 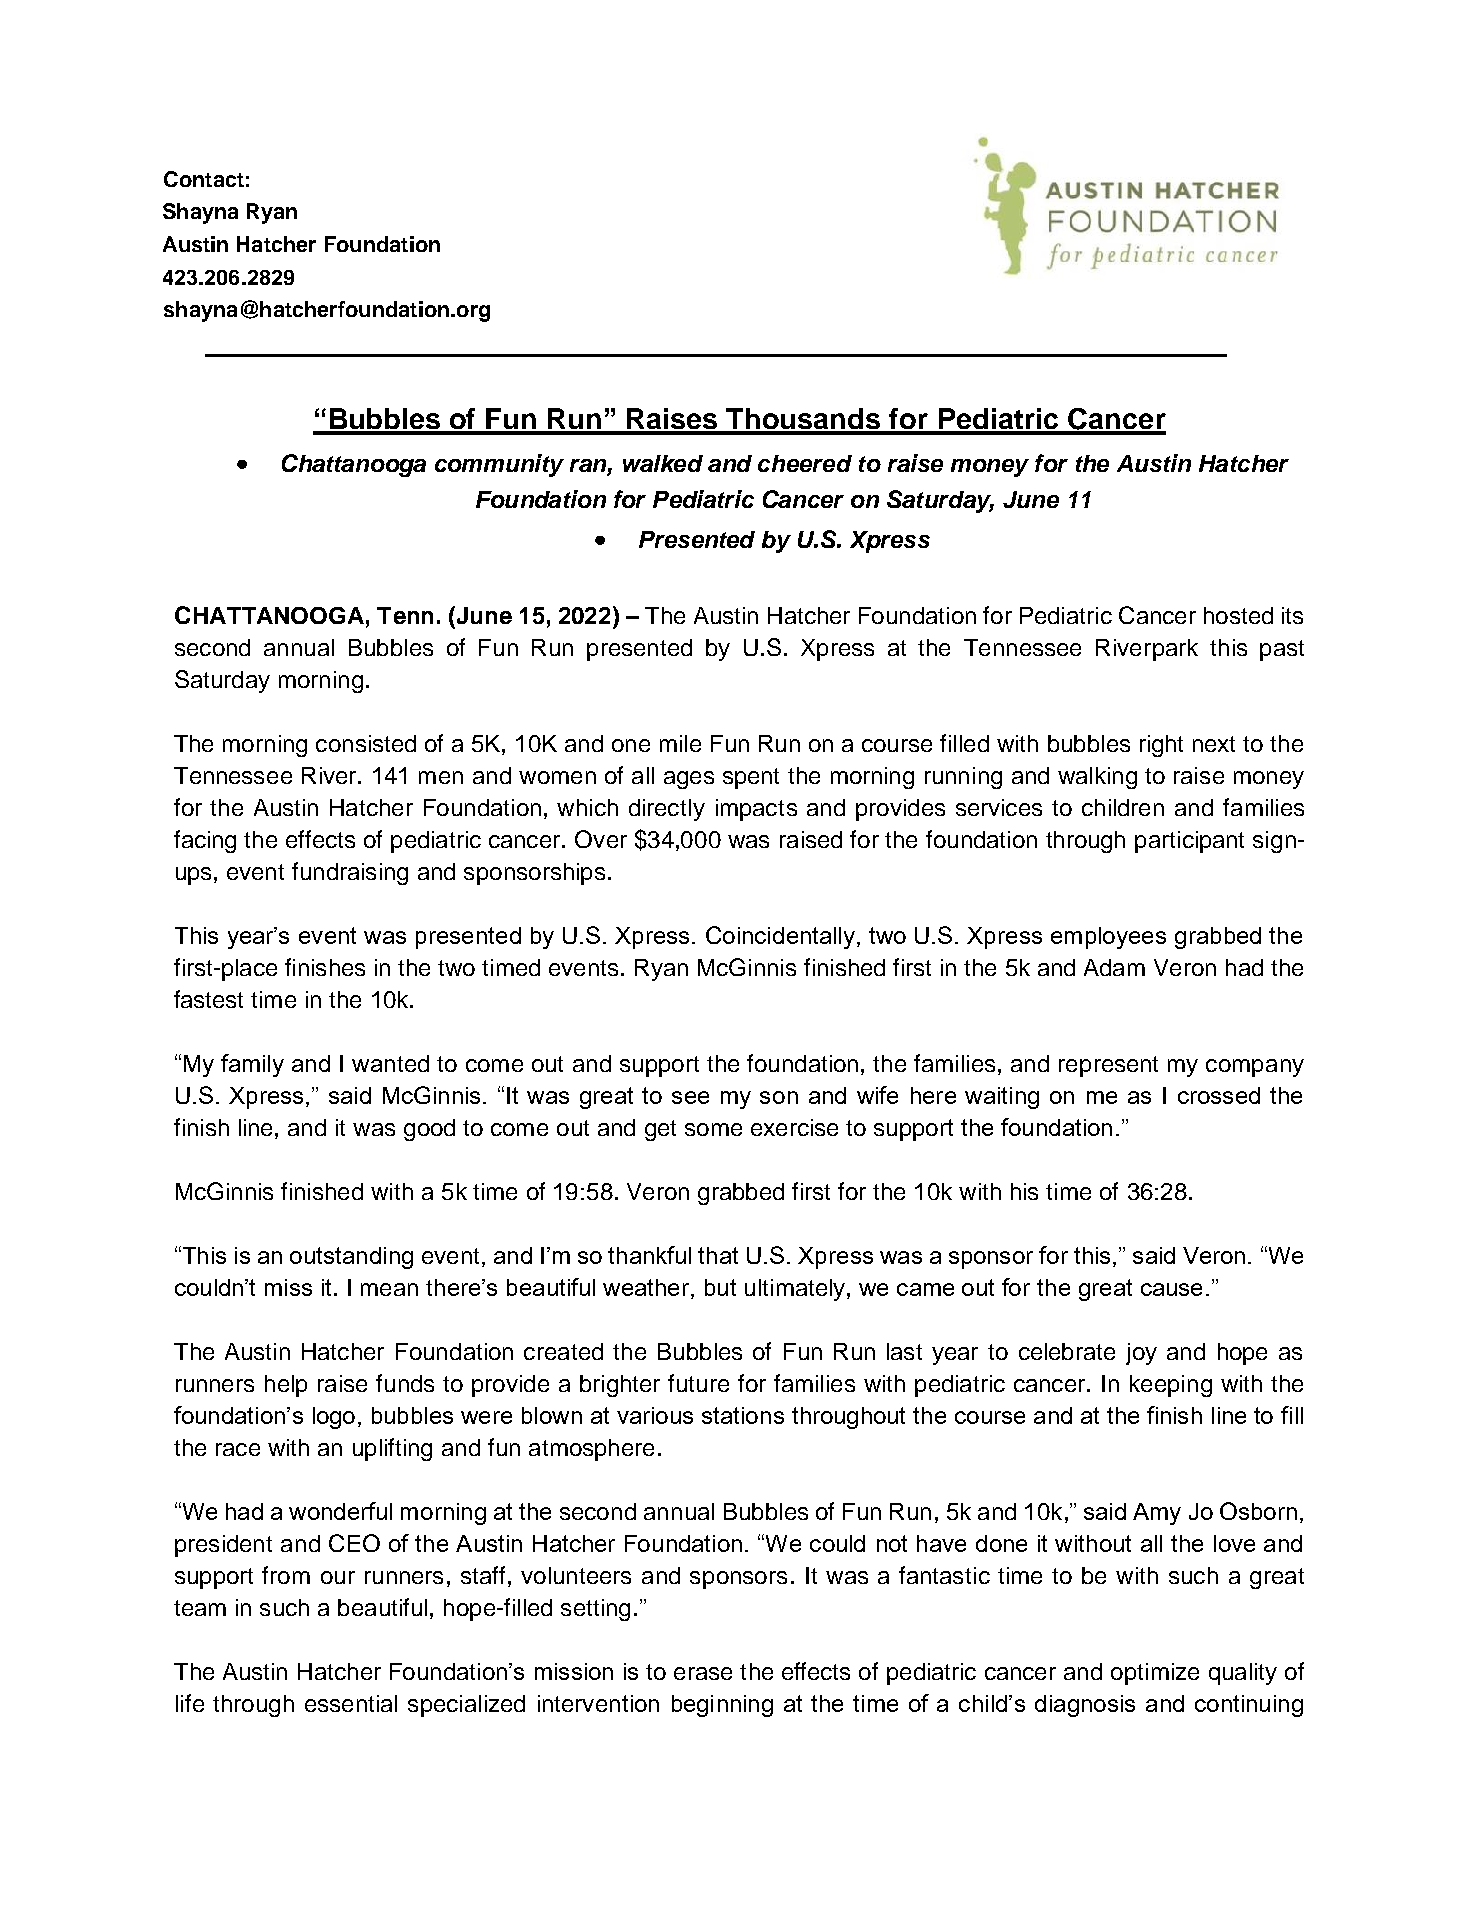 What do you see at coordinates (805, 463) in the document?
I see `cheered` at bounding box center [805, 463].
